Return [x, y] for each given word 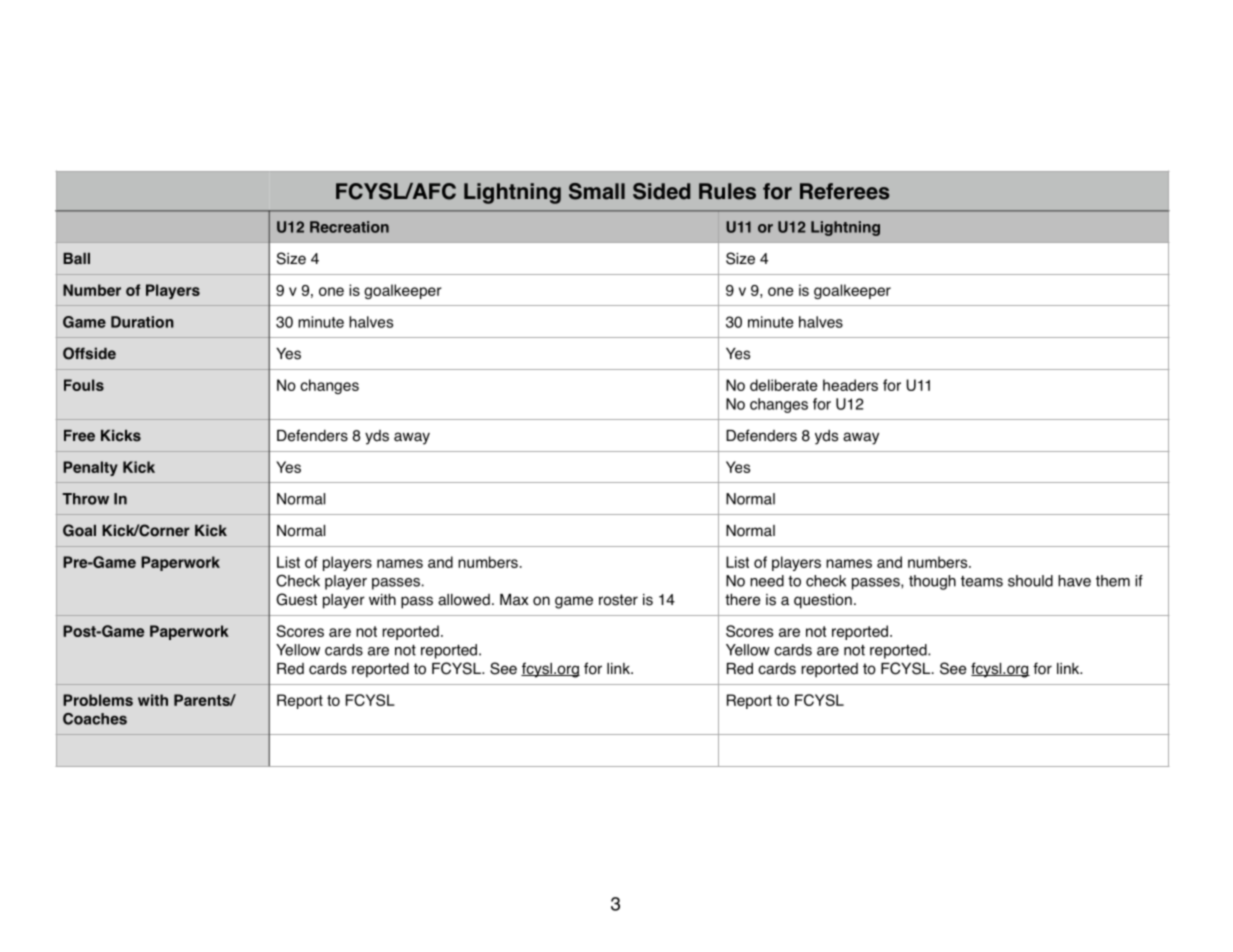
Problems [98, 700]
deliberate [784, 385]
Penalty [90, 468]
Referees [845, 191]
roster [618, 600]
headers [850, 385]
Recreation [349, 227]
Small [597, 191]
